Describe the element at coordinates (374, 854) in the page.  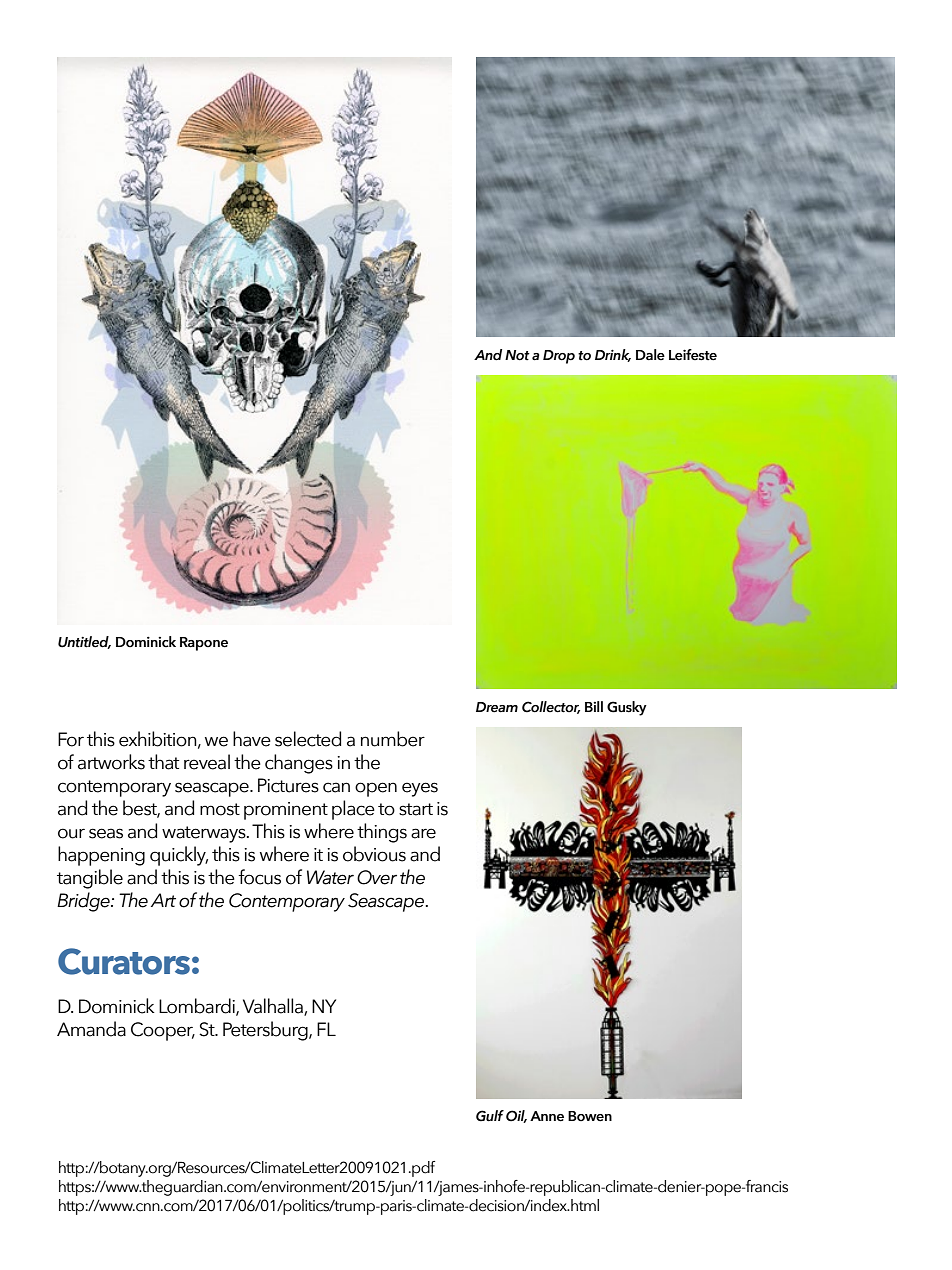
I see `obvious` at that location.
